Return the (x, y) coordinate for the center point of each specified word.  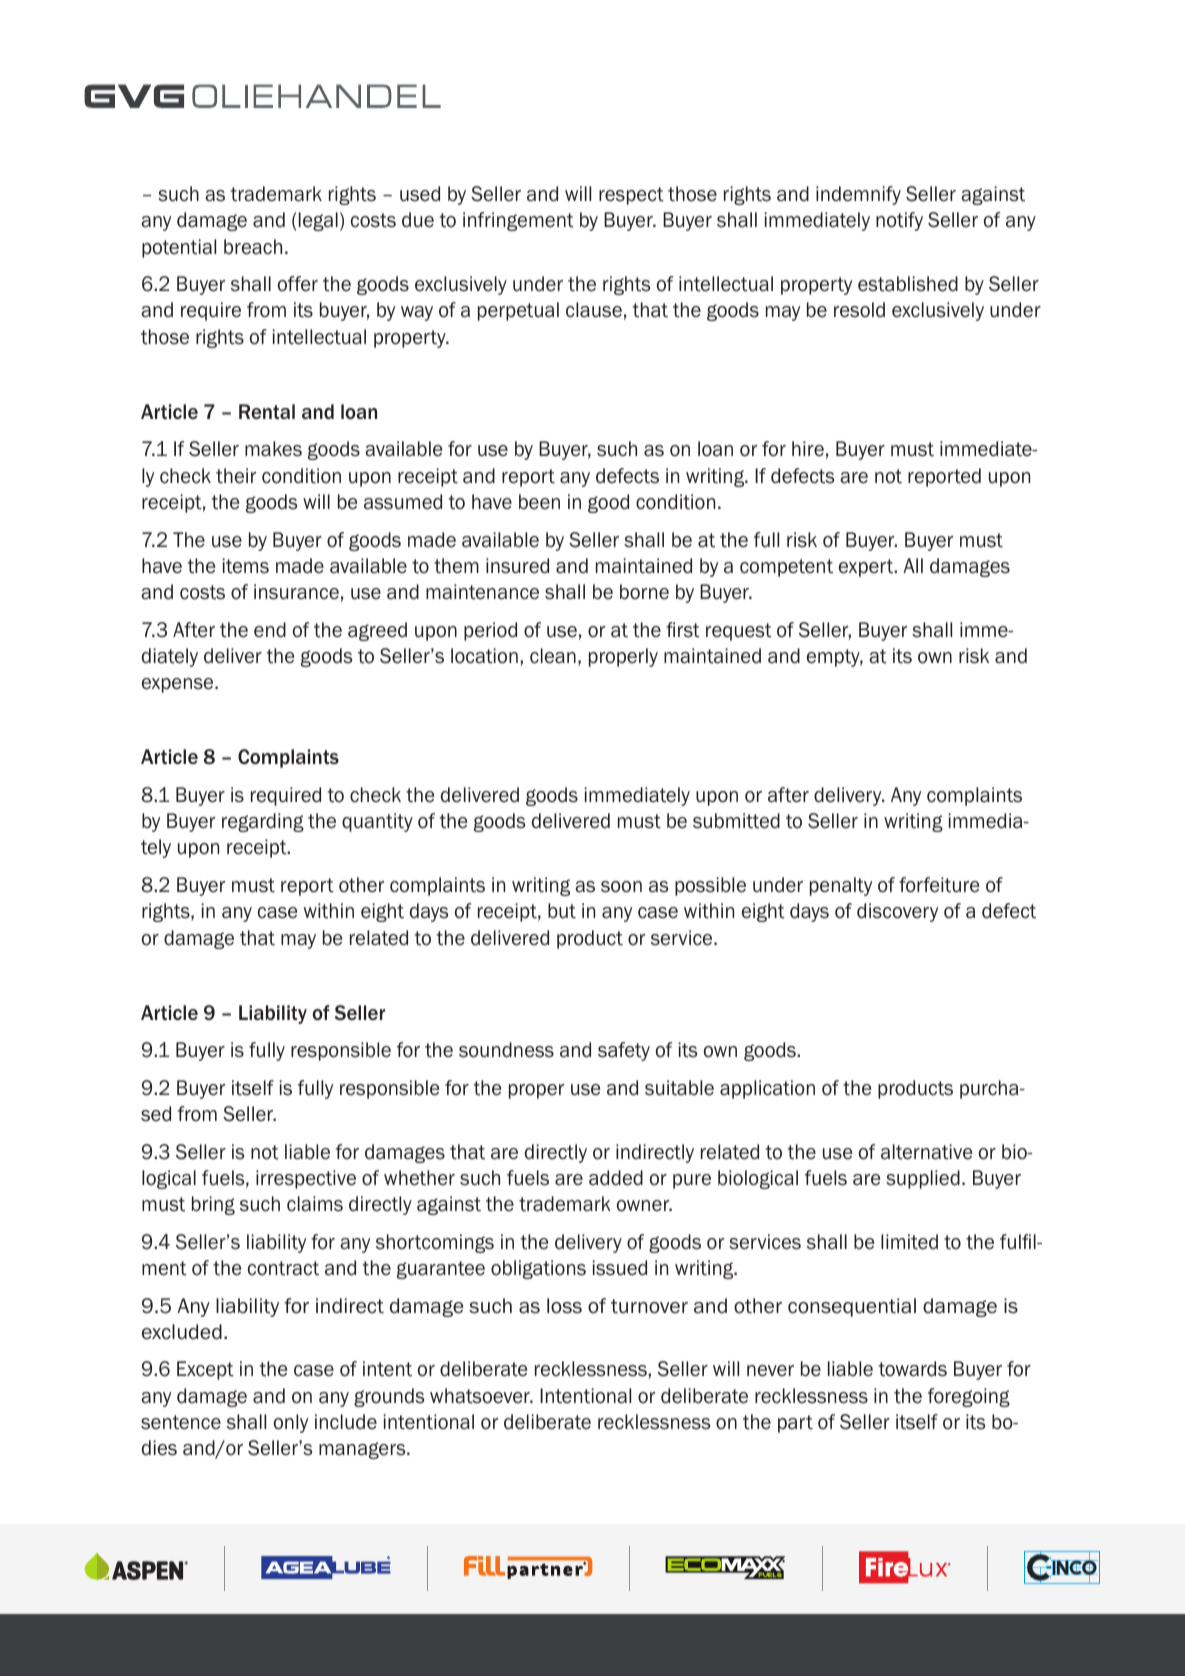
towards (913, 1369)
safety (624, 1051)
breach (253, 247)
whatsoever (481, 1396)
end (270, 630)
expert (867, 568)
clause (594, 310)
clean (553, 656)
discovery (897, 912)
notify (899, 221)
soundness (506, 1050)
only (291, 1423)
